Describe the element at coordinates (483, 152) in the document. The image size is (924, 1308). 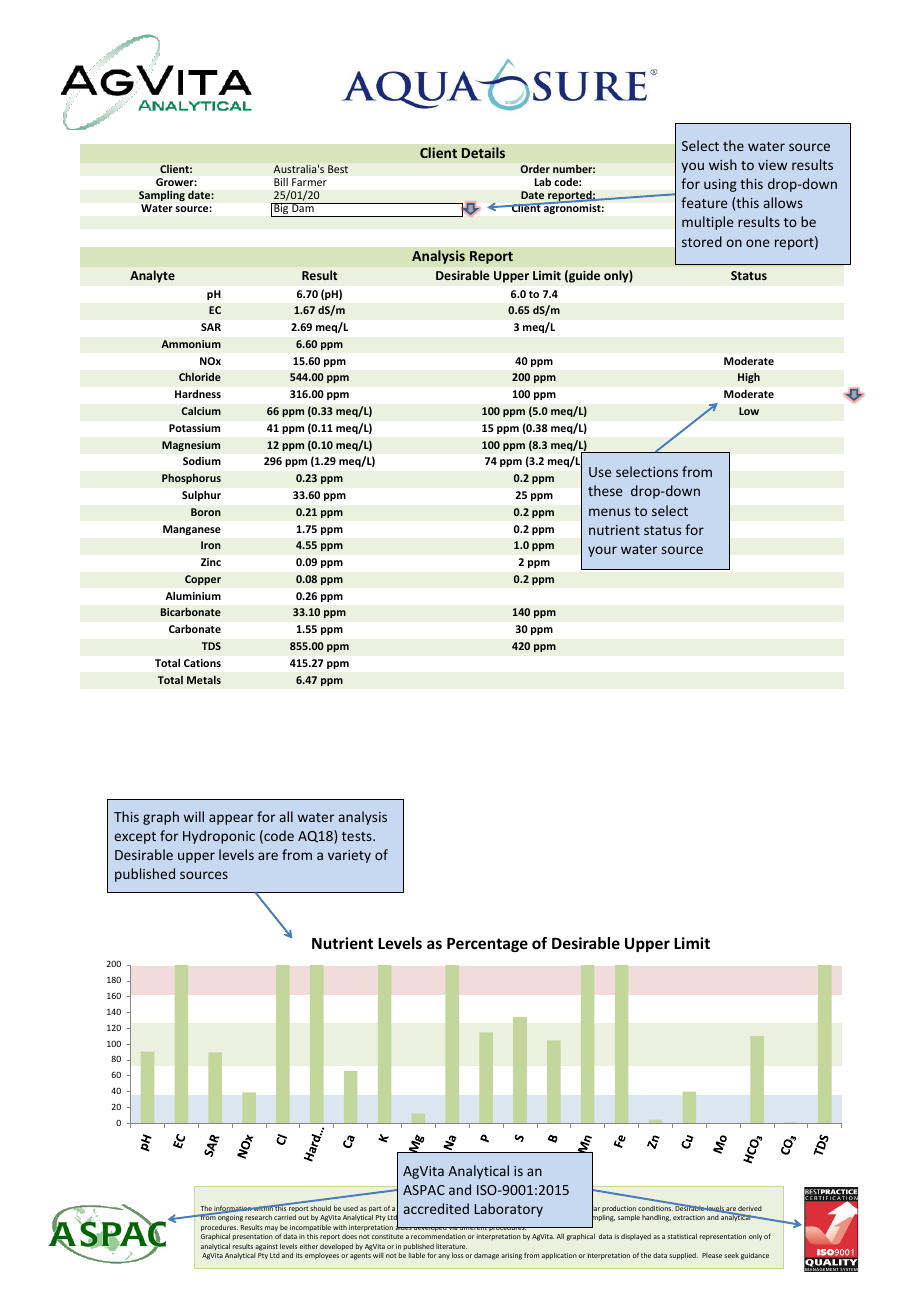
I see `Details` at that location.
